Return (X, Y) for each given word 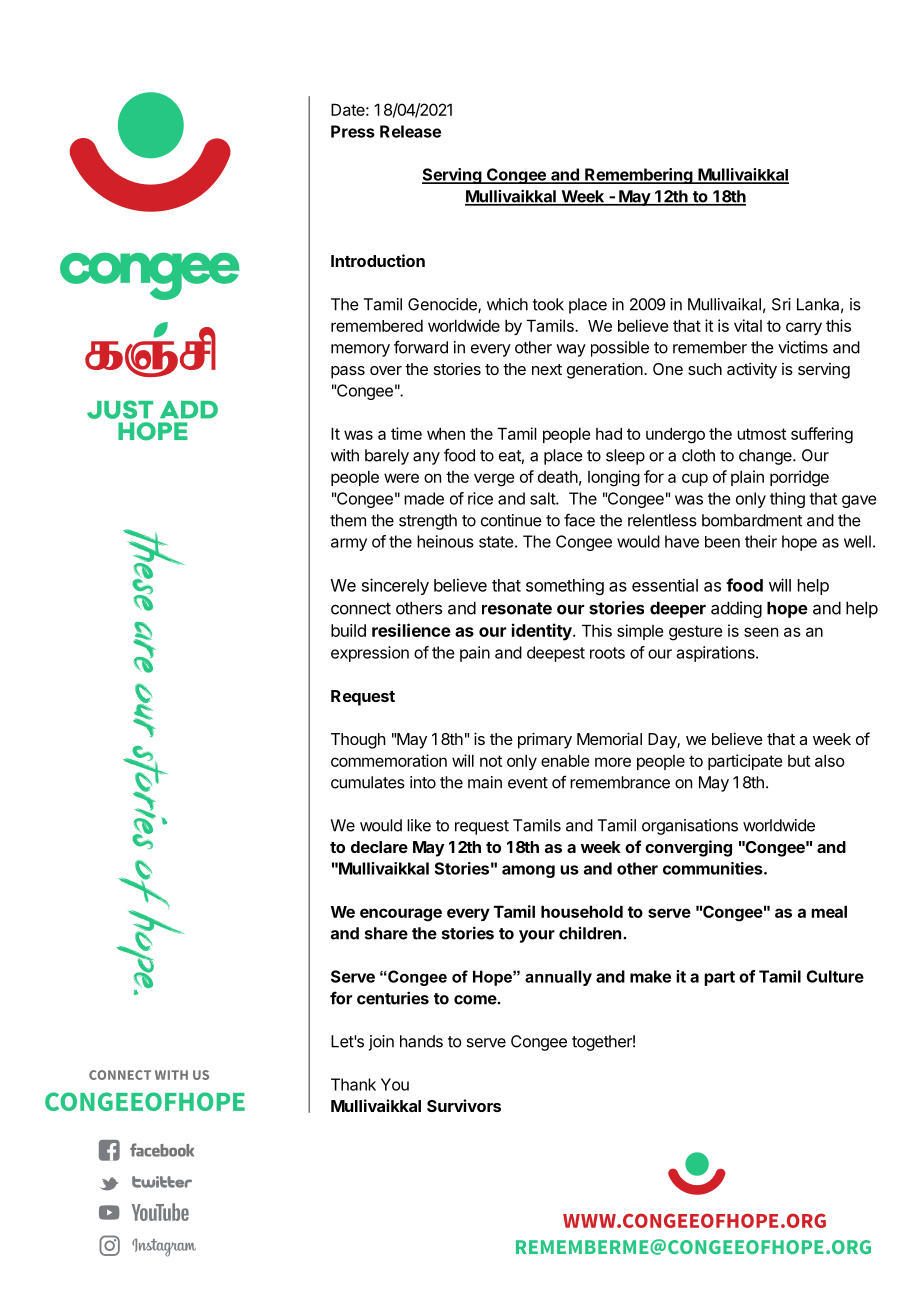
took (548, 304)
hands (421, 1041)
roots (607, 653)
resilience (411, 630)
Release (410, 131)
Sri (781, 304)
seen (761, 632)
